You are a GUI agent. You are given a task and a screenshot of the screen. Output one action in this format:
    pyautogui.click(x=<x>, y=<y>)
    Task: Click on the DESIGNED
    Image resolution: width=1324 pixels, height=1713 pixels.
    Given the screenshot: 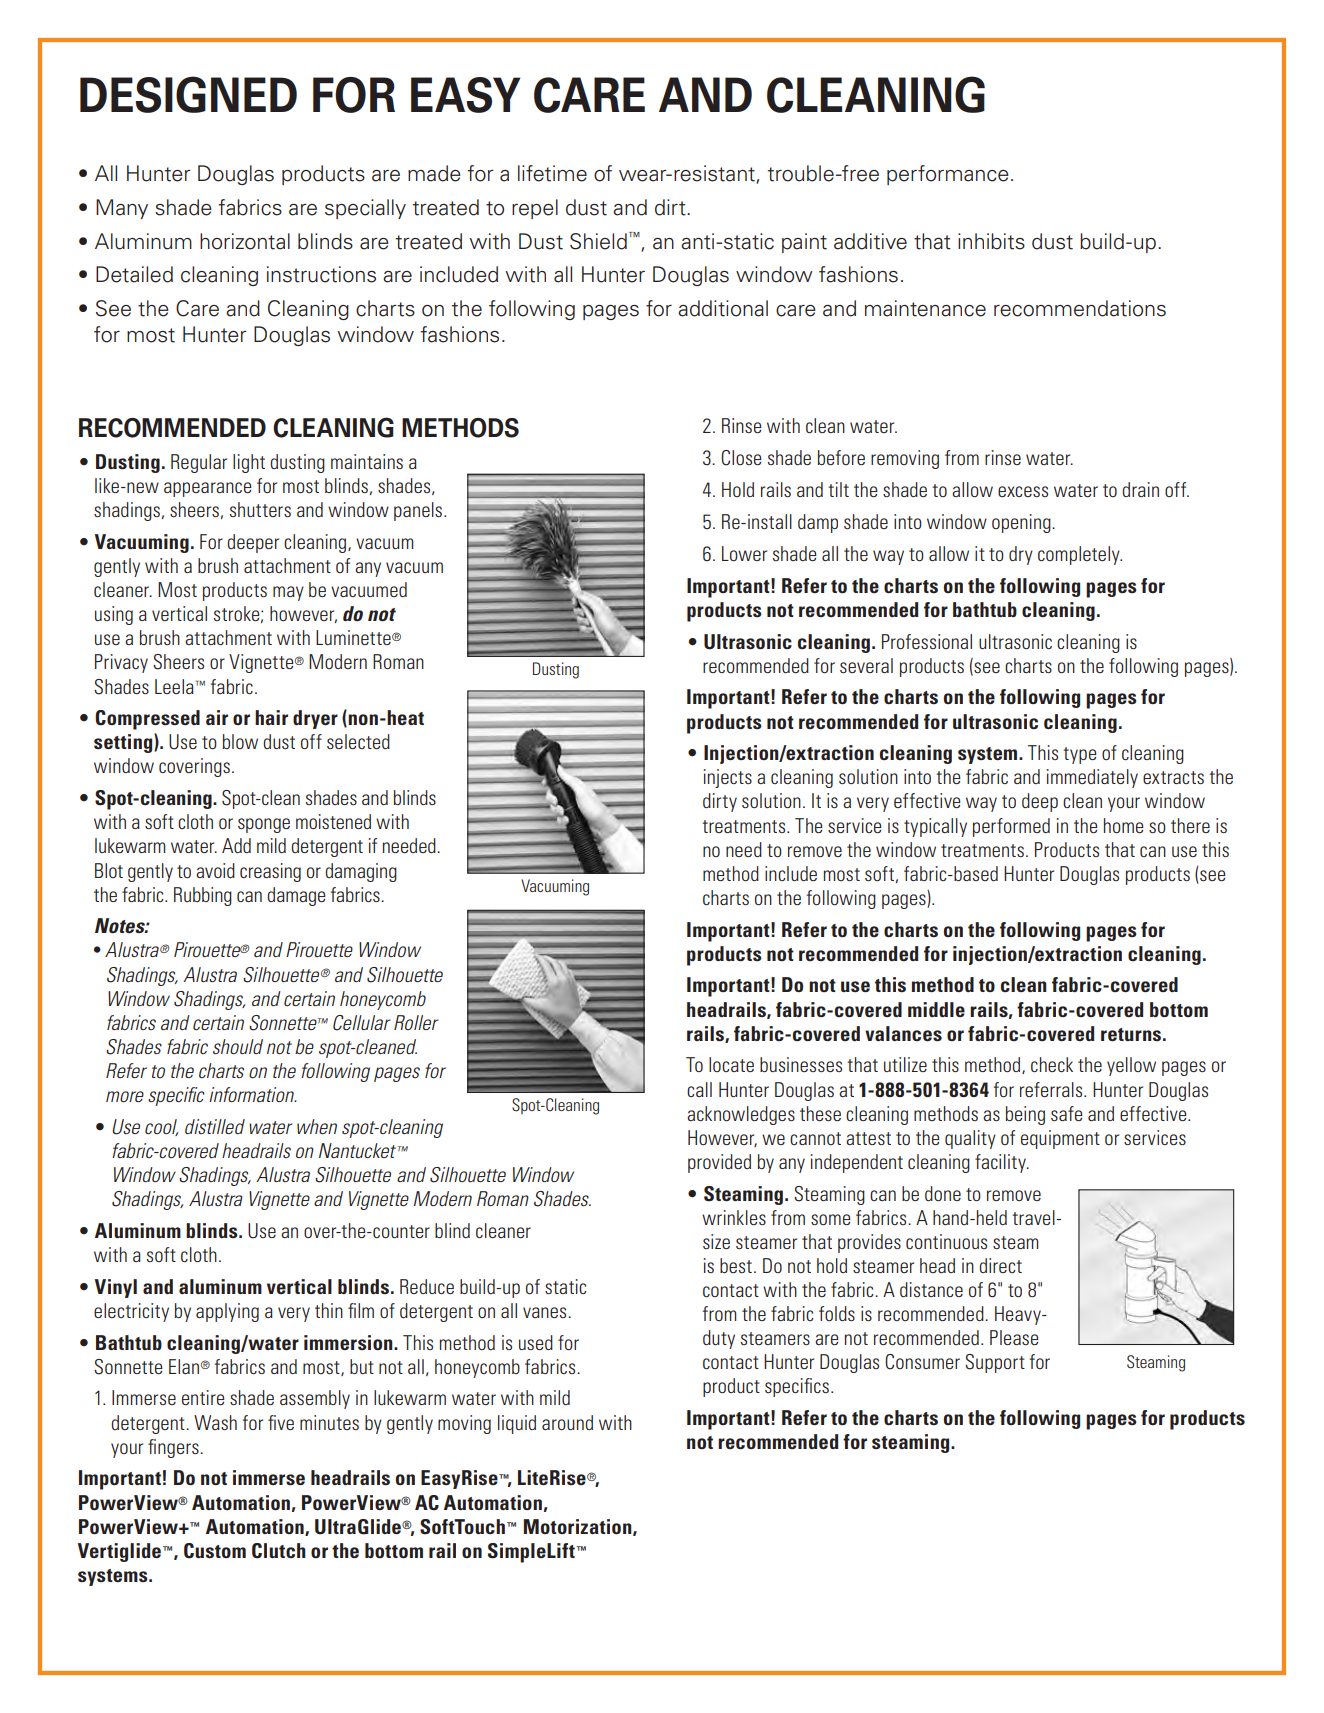 What is the action you would take?
    pyautogui.click(x=188, y=94)
